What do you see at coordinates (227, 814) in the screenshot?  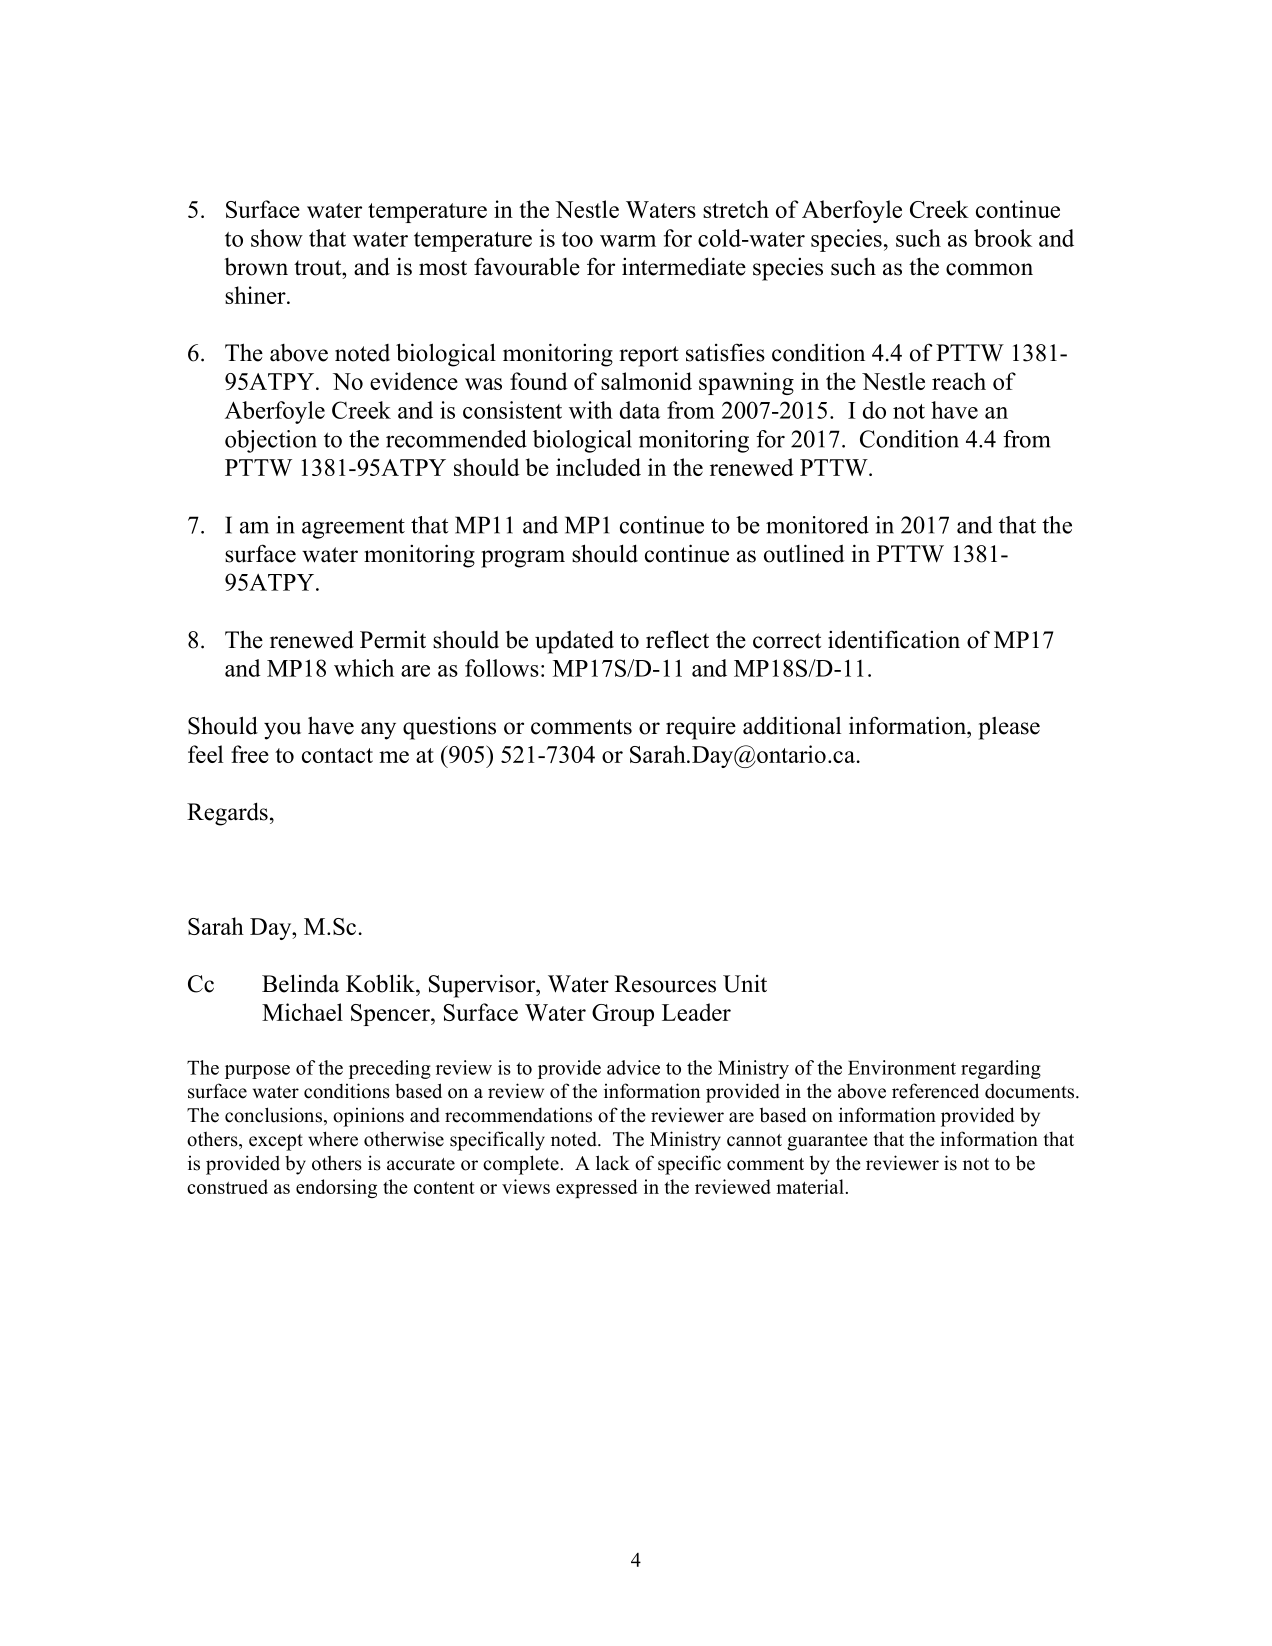 I see `Regards` at bounding box center [227, 814].
